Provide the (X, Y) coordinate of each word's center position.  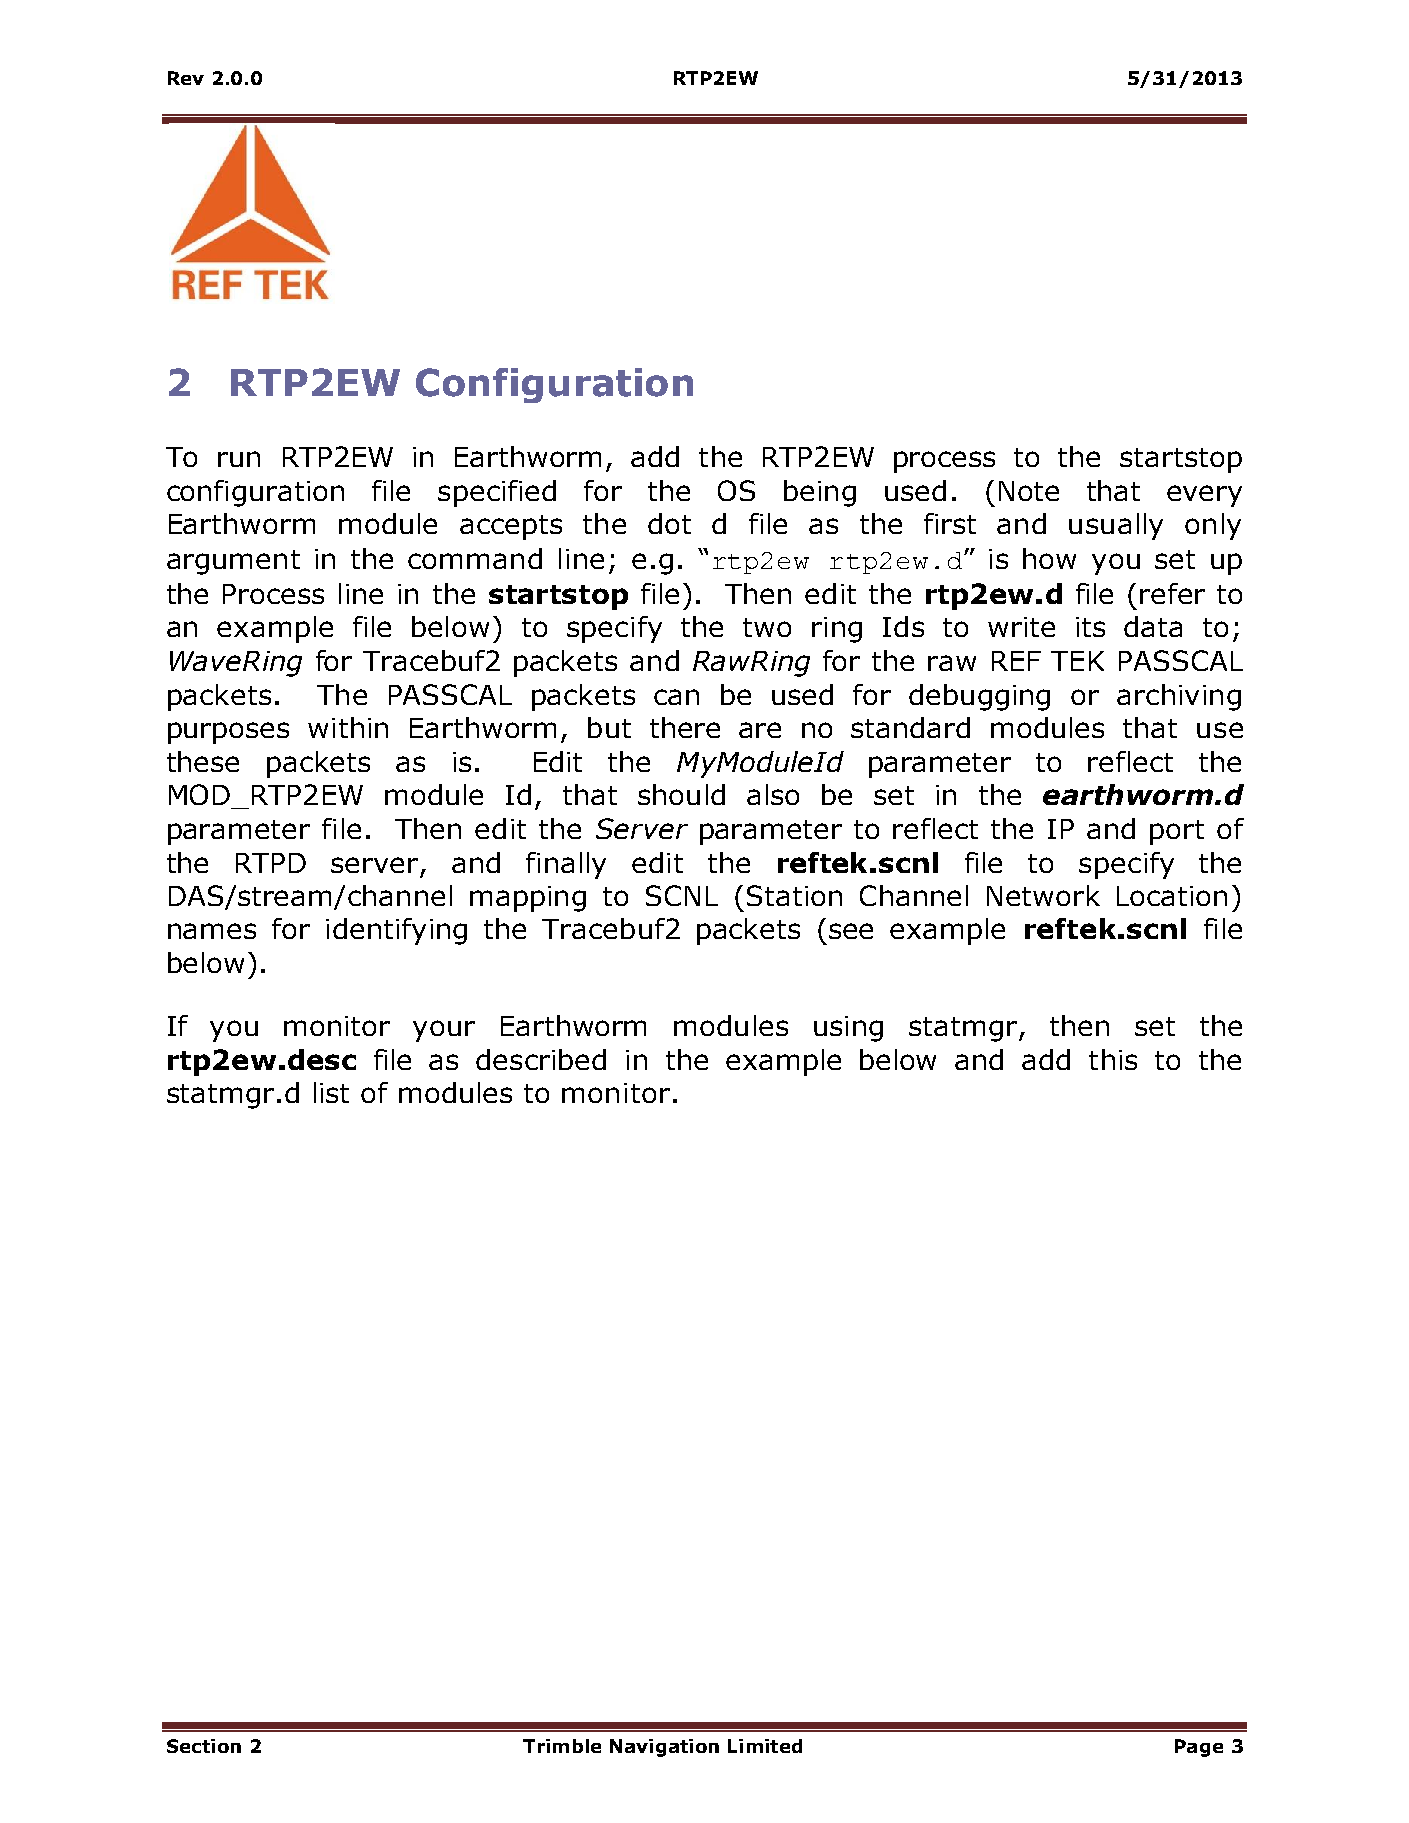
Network (1043, 895)
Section (204, 1746)
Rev (186, 78)
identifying (396, 931)
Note (1029, 491)
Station (794, 895)
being (820, 493)
